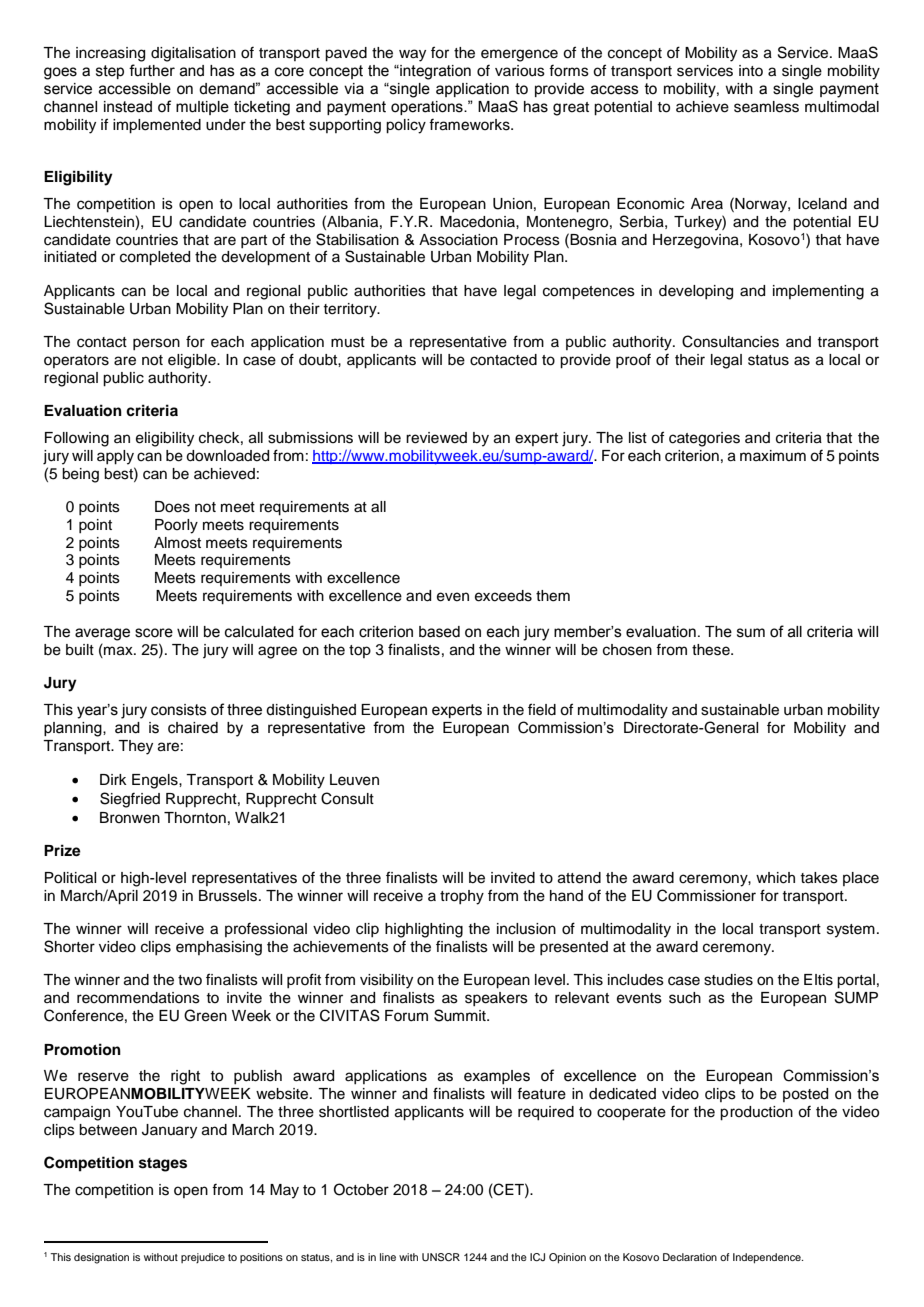  Describe the element at coordinates (712, 650) in the screenshot. I see `these` at that location.
